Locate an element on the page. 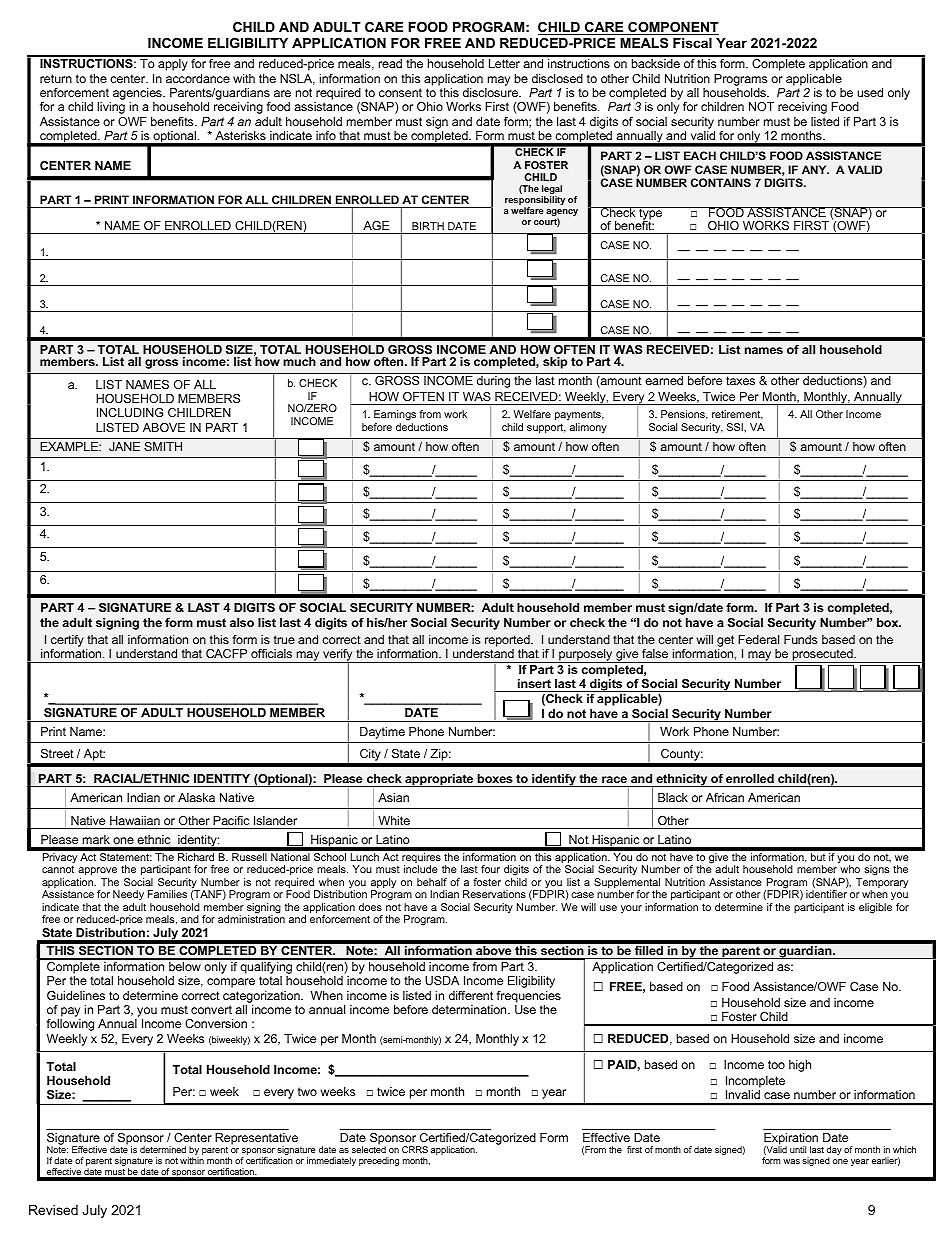  accordance is located at coordinates (198, 78).
